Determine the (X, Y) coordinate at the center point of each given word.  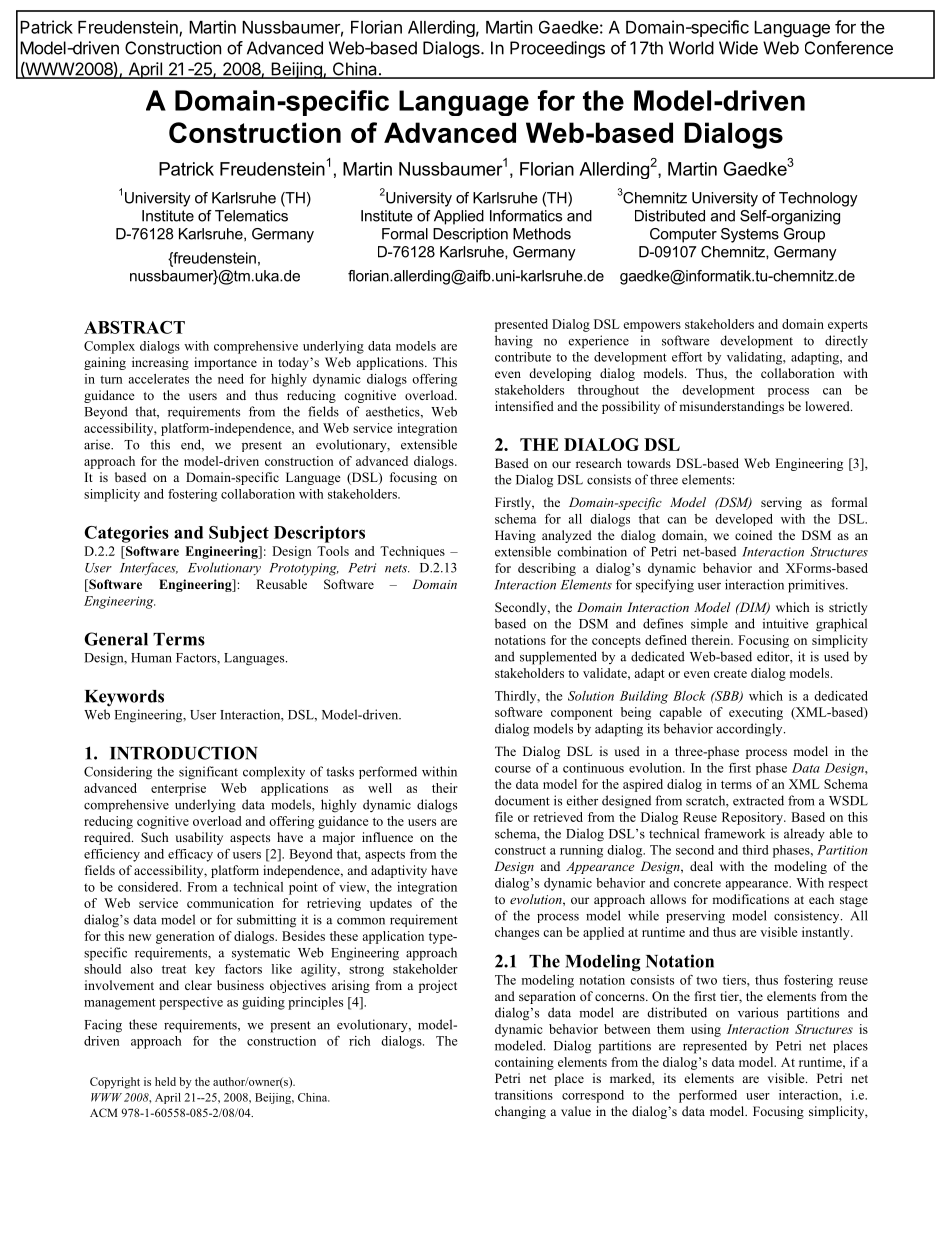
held (165, 1081)
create (730, 674)
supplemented (558, 658)
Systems (750, 235)
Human (151, 658)
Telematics (251, 216)
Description (470, 235)
